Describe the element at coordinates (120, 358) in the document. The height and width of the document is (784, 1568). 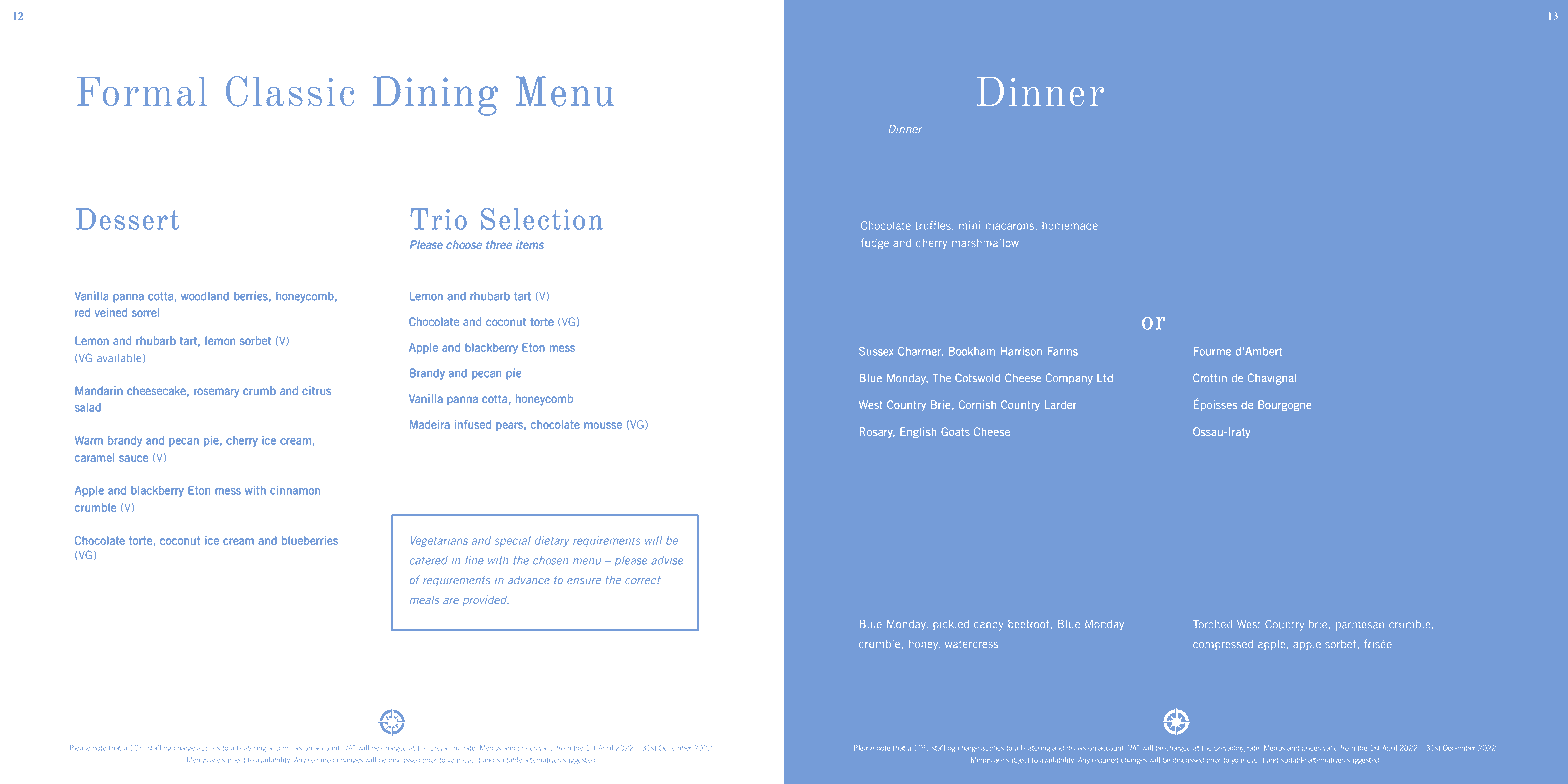
I see `available` at that location.
